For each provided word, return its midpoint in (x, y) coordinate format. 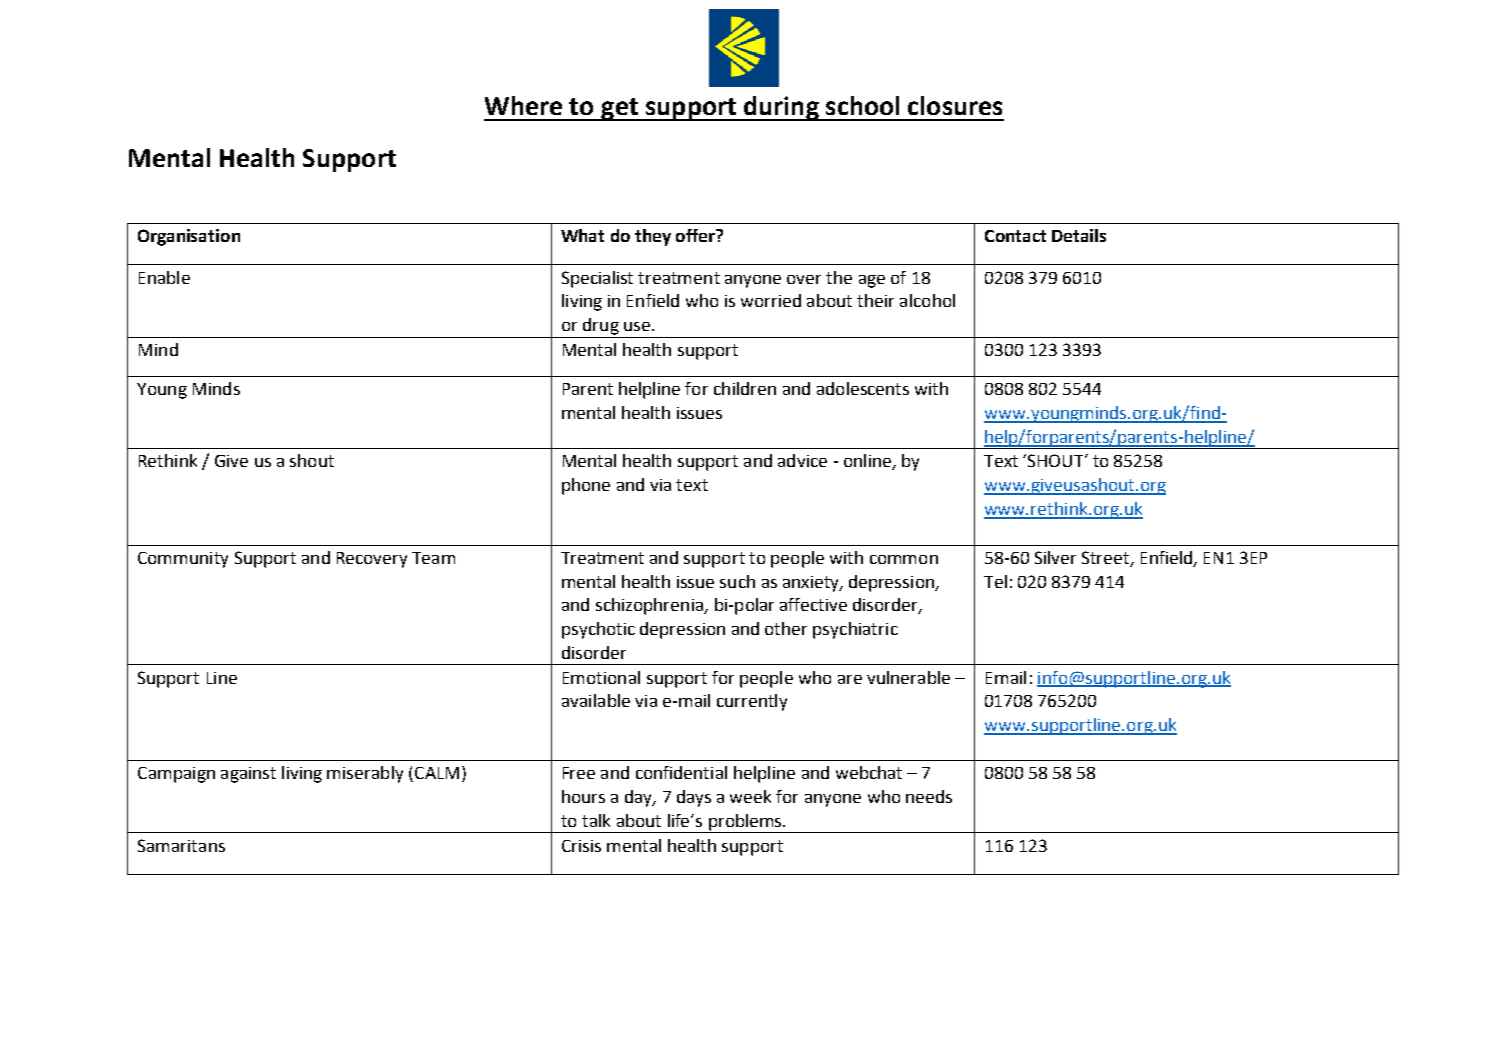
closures (955, 105)
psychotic (598, 630)
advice (802, 460)
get (619, 109)
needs (929, 796)
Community (183, 560)
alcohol (927, 300)
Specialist (597, 279)
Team (433, 558)
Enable (164, 277)
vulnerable (908, 677)
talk (596, 820)
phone (586, 486)
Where (523, 105)
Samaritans (181, 845)
